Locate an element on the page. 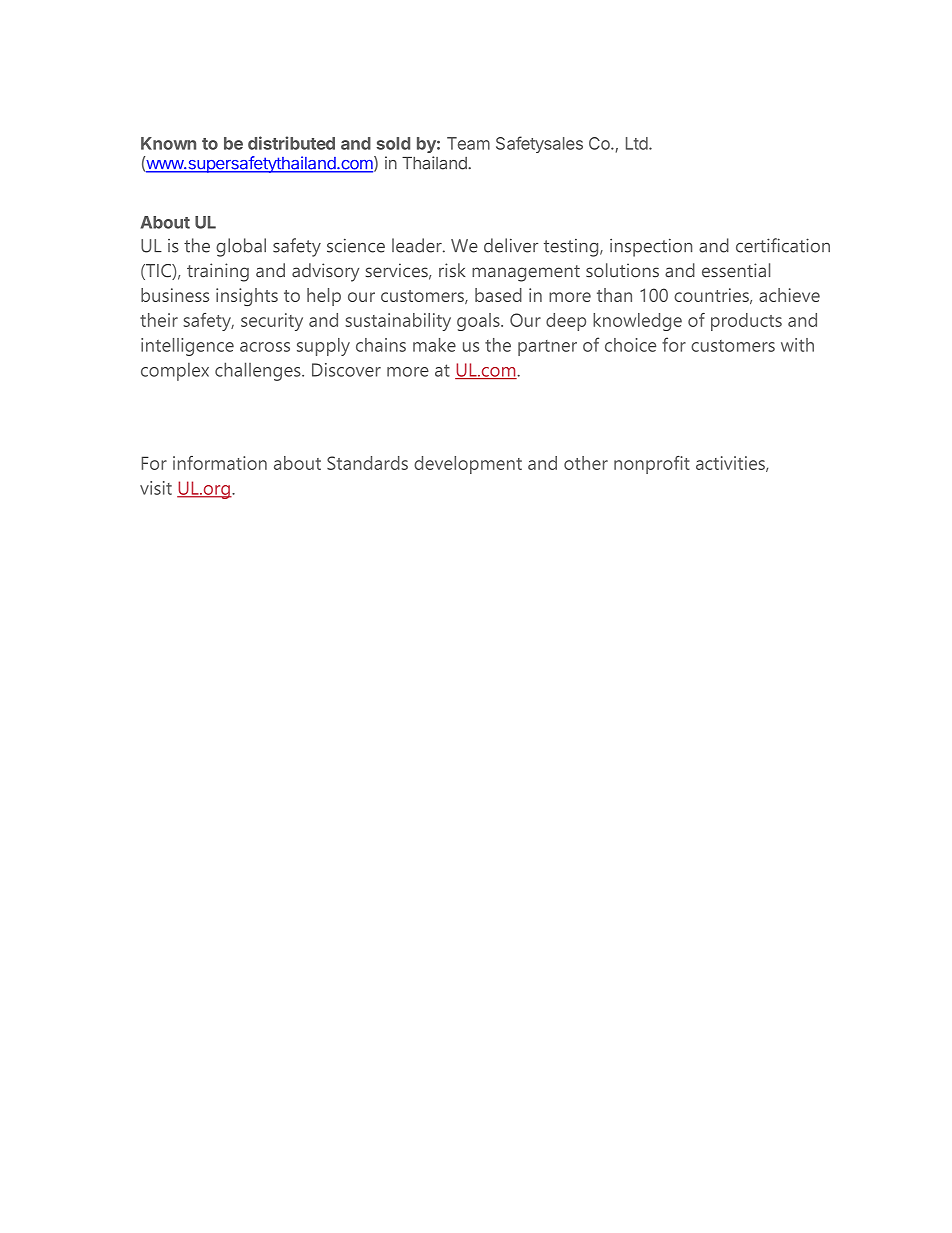  global is located at coordinates (241, 247).
